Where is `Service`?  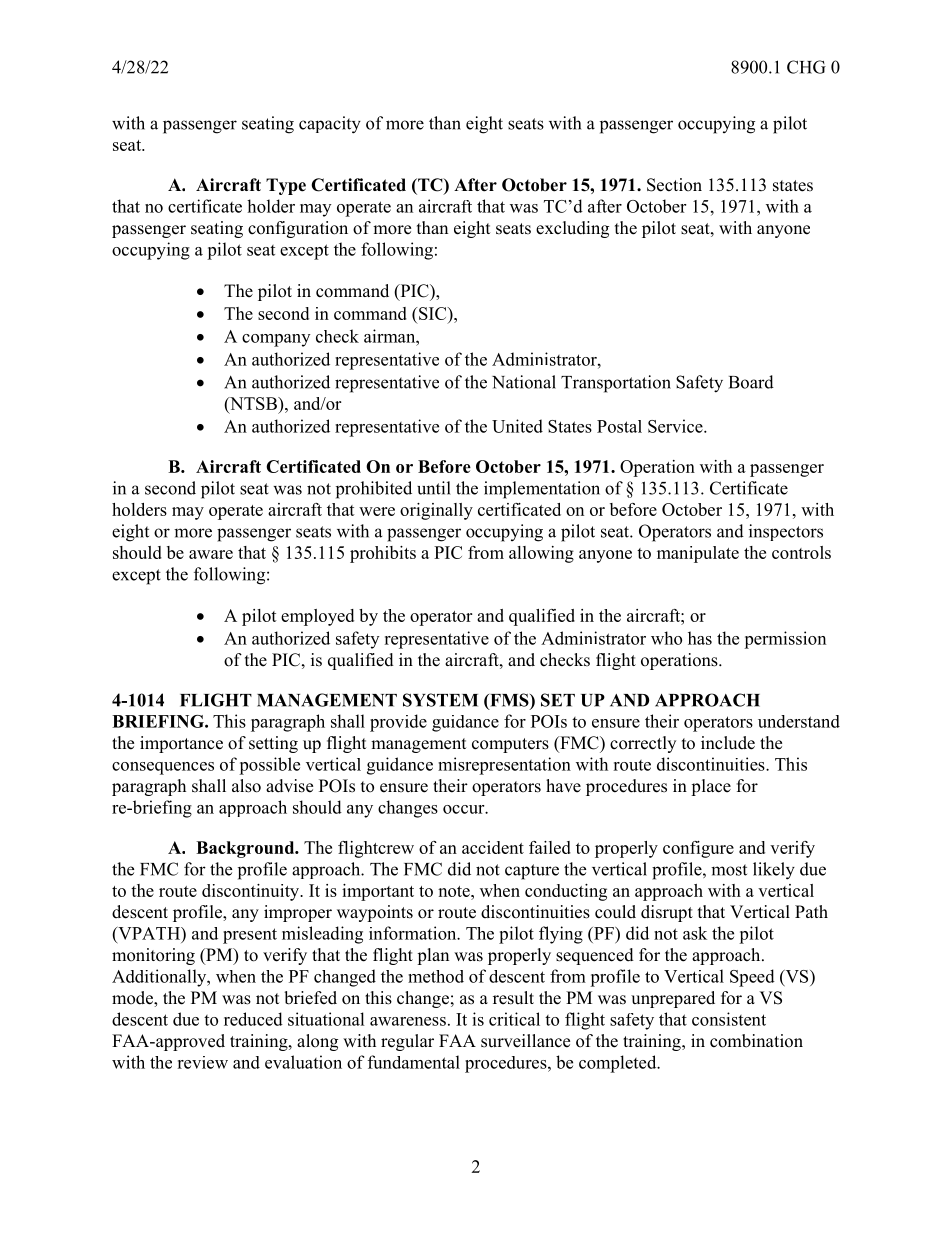 Service is located at coordinates (676, 426).
